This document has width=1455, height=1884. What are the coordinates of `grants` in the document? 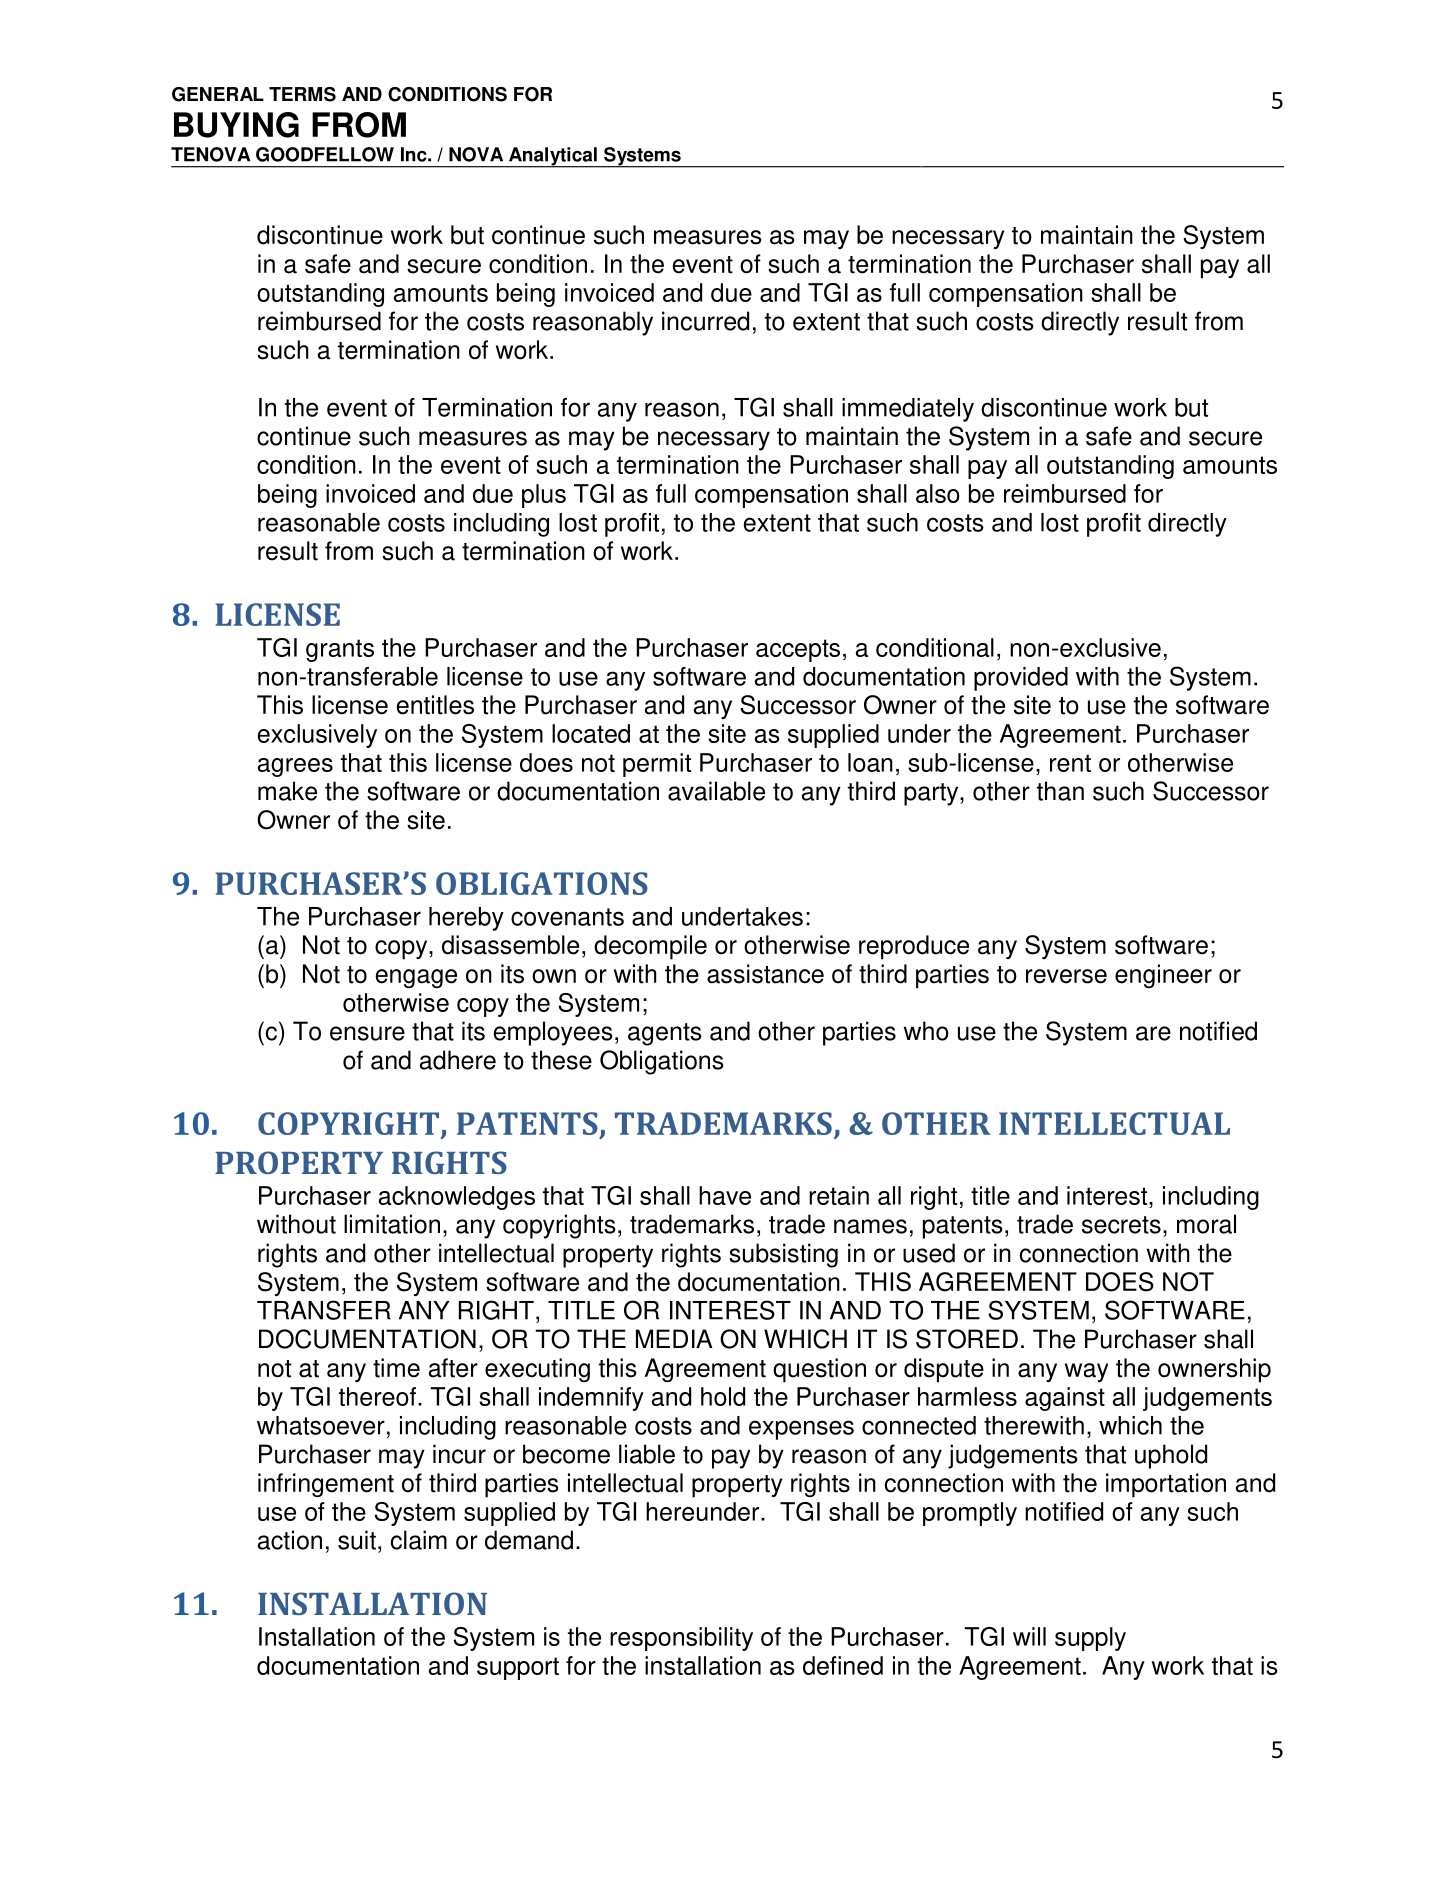 It's located at (340, 650).
